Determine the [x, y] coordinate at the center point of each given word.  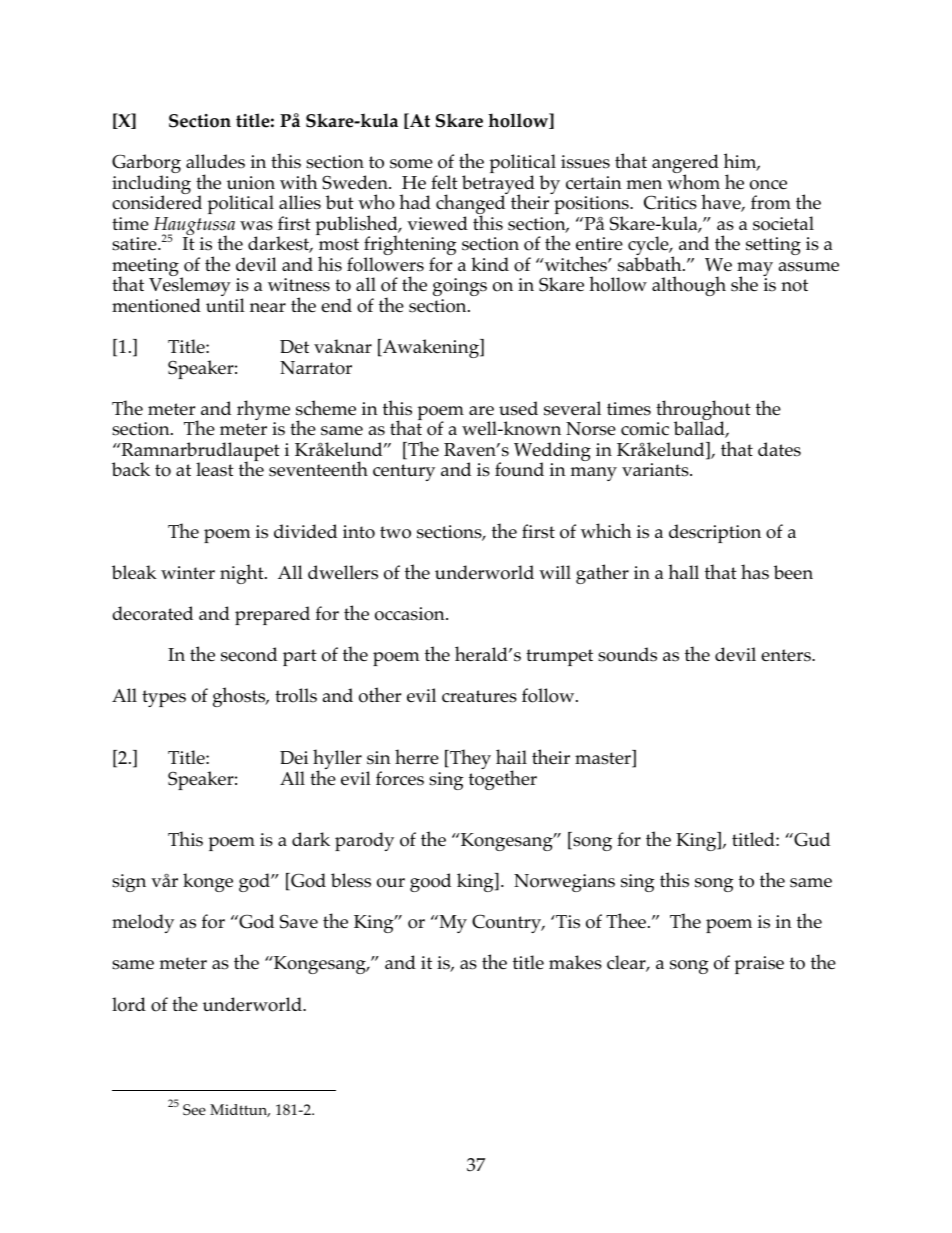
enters [787, 655]
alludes [215, 161]
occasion [411, 614]
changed [472, 205]
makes [575, 962]
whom [693, 181]
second [249, 654]
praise [759, 965]
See [194, 1109]
